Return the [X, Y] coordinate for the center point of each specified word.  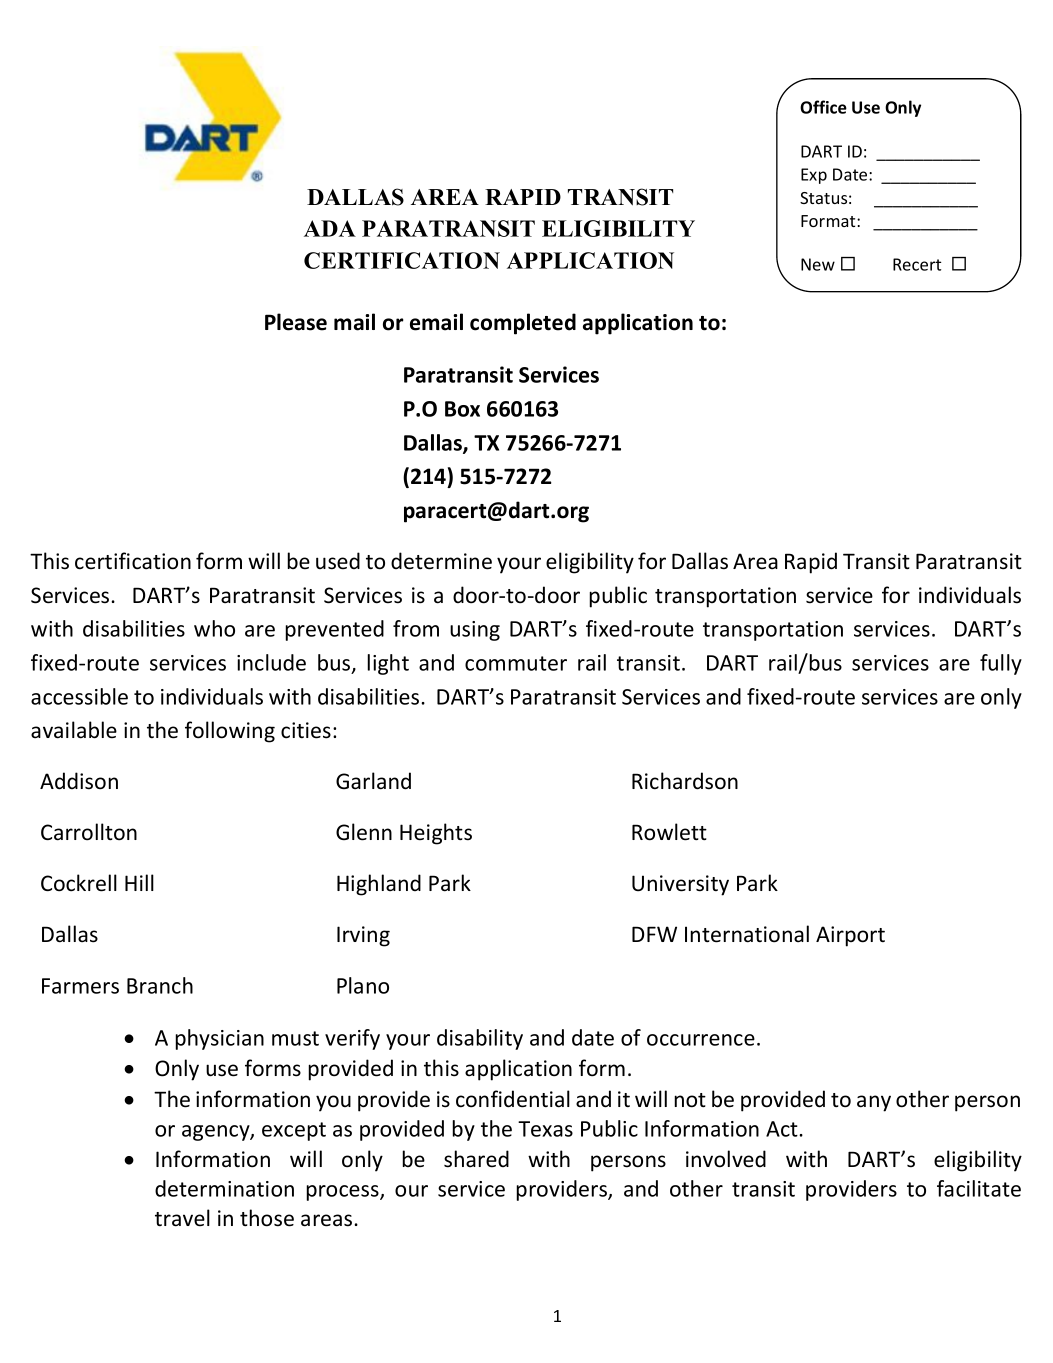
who [214, 628]
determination [224, 1188]
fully [1001, 664]
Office [823, 107]
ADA [330, 228]
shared [476, 1159]
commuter [516, 663]
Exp [814, 176]
